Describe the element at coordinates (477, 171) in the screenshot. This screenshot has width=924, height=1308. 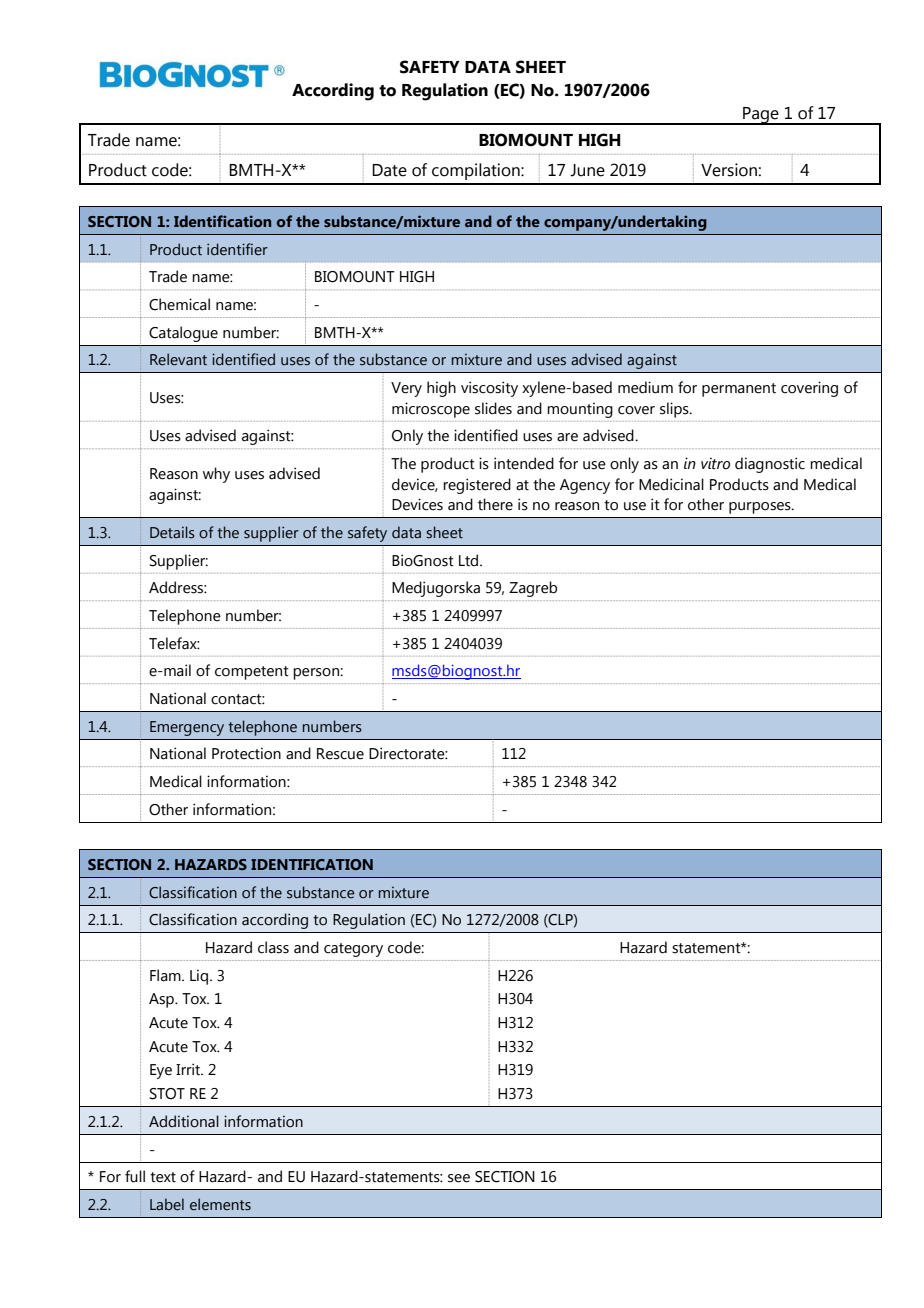
I see `compilation` at that location.
